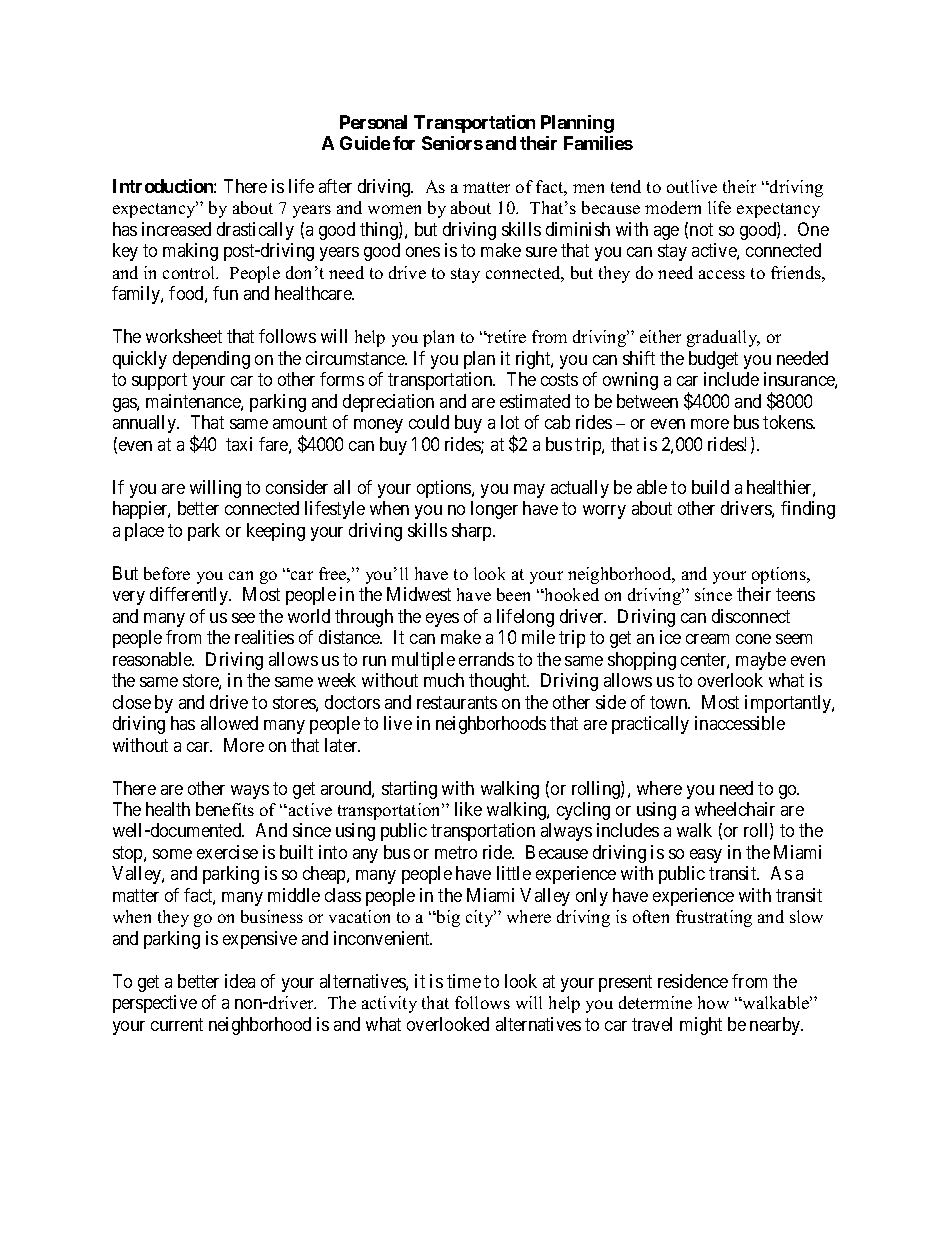 The width and height of the page is (952, 1233). I want to click on differently, so click(190, 596).
